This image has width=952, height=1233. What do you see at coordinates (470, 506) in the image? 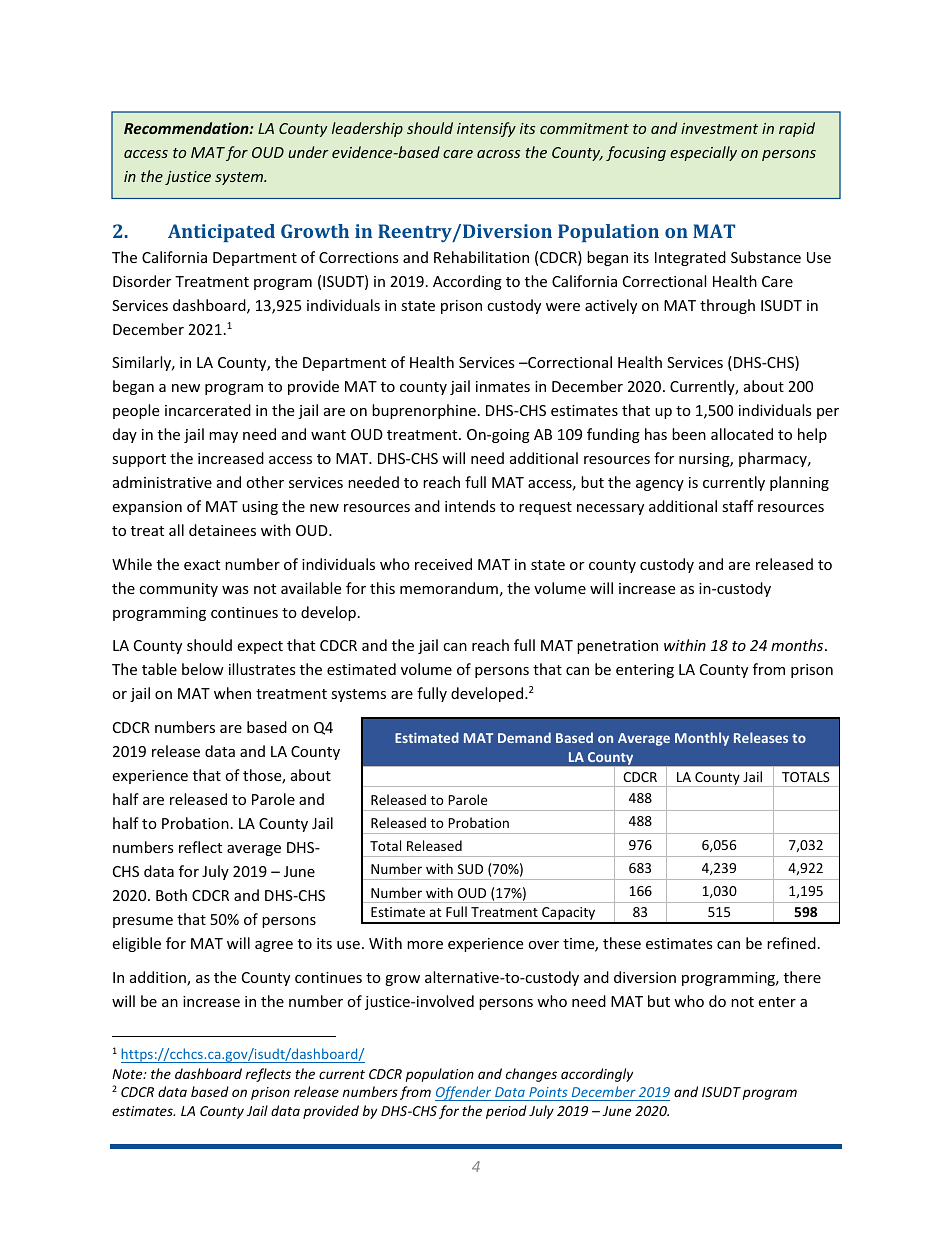
I see `intends` at bounding box center [470, 506].
